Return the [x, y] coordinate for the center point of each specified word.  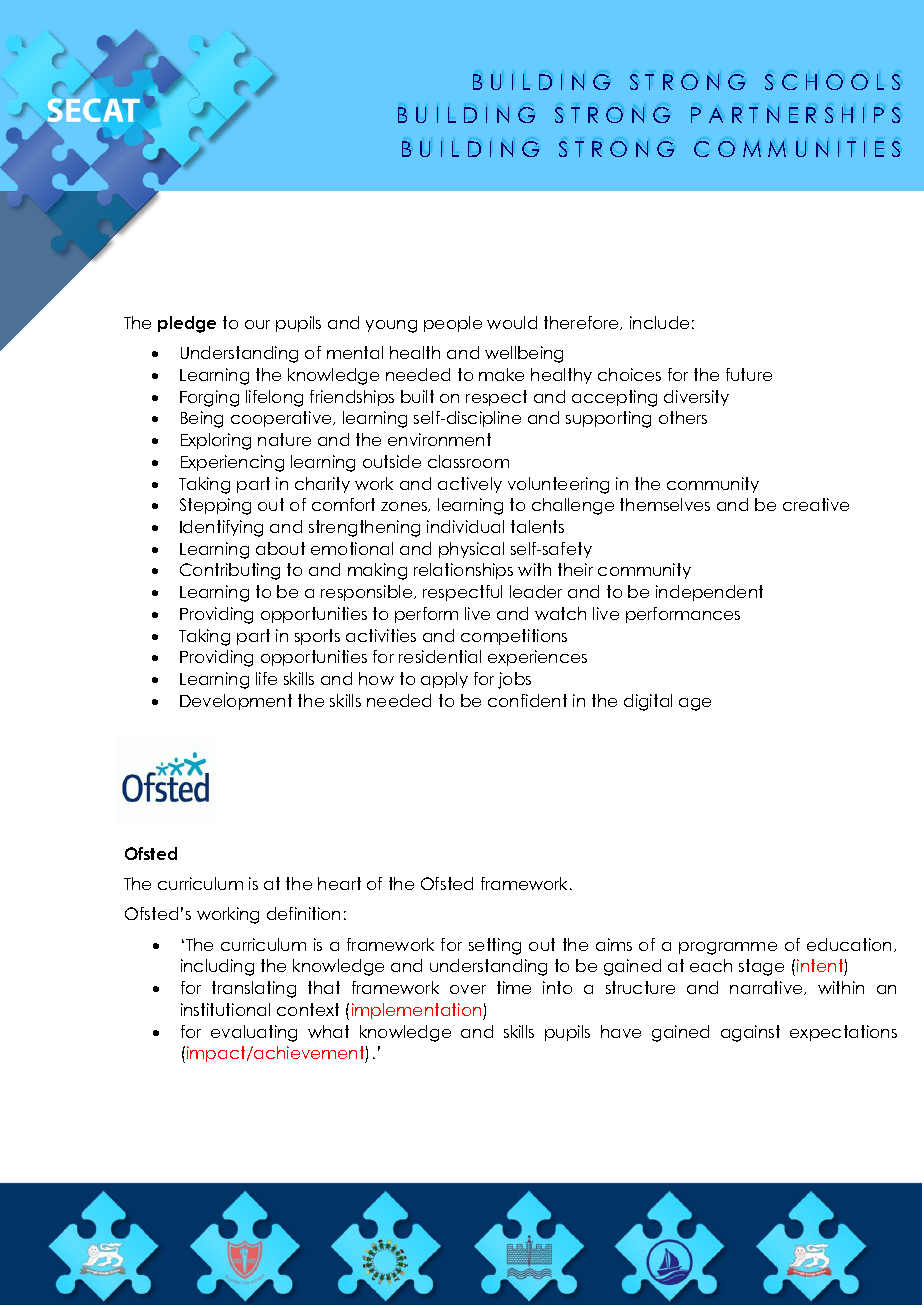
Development [236, 702]
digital [648, 702]
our [257, 324]
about [280, 548]
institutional [225, 1009]
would [512, 322]
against [750, 1033]
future [749, 374]
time [514, 987]
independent [709, 593]
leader [536, 591]
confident [527, 700]
